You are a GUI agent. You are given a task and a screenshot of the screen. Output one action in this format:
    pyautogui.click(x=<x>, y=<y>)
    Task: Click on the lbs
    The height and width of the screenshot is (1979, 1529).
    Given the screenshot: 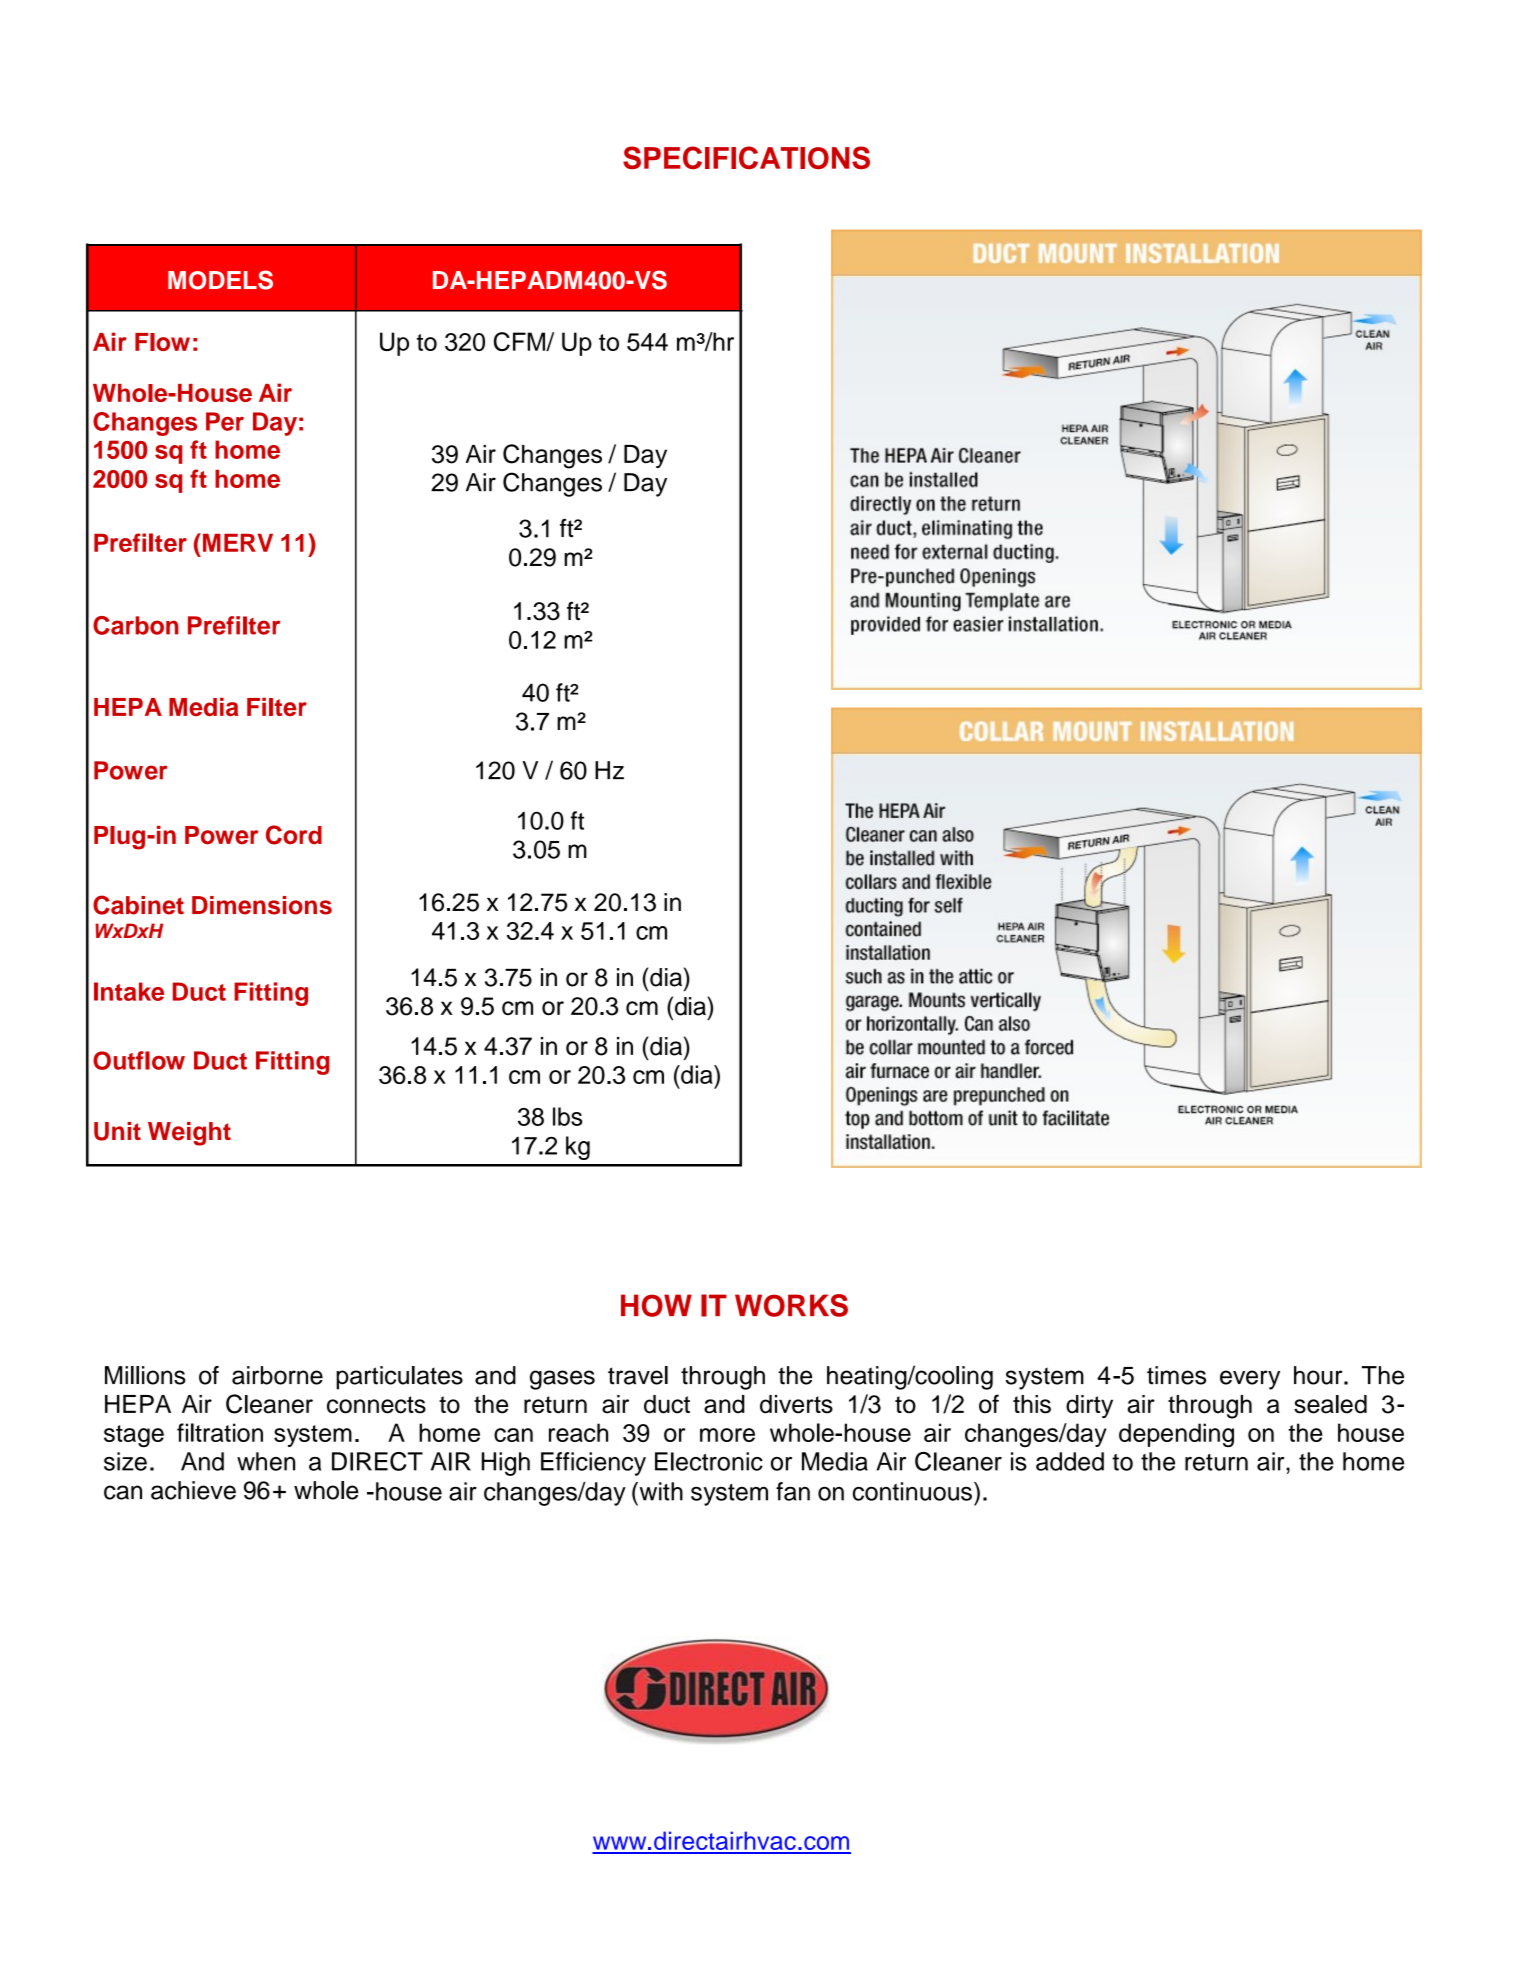 What is the action you would take?
    pyautogui.click(x=567, y=1116)
